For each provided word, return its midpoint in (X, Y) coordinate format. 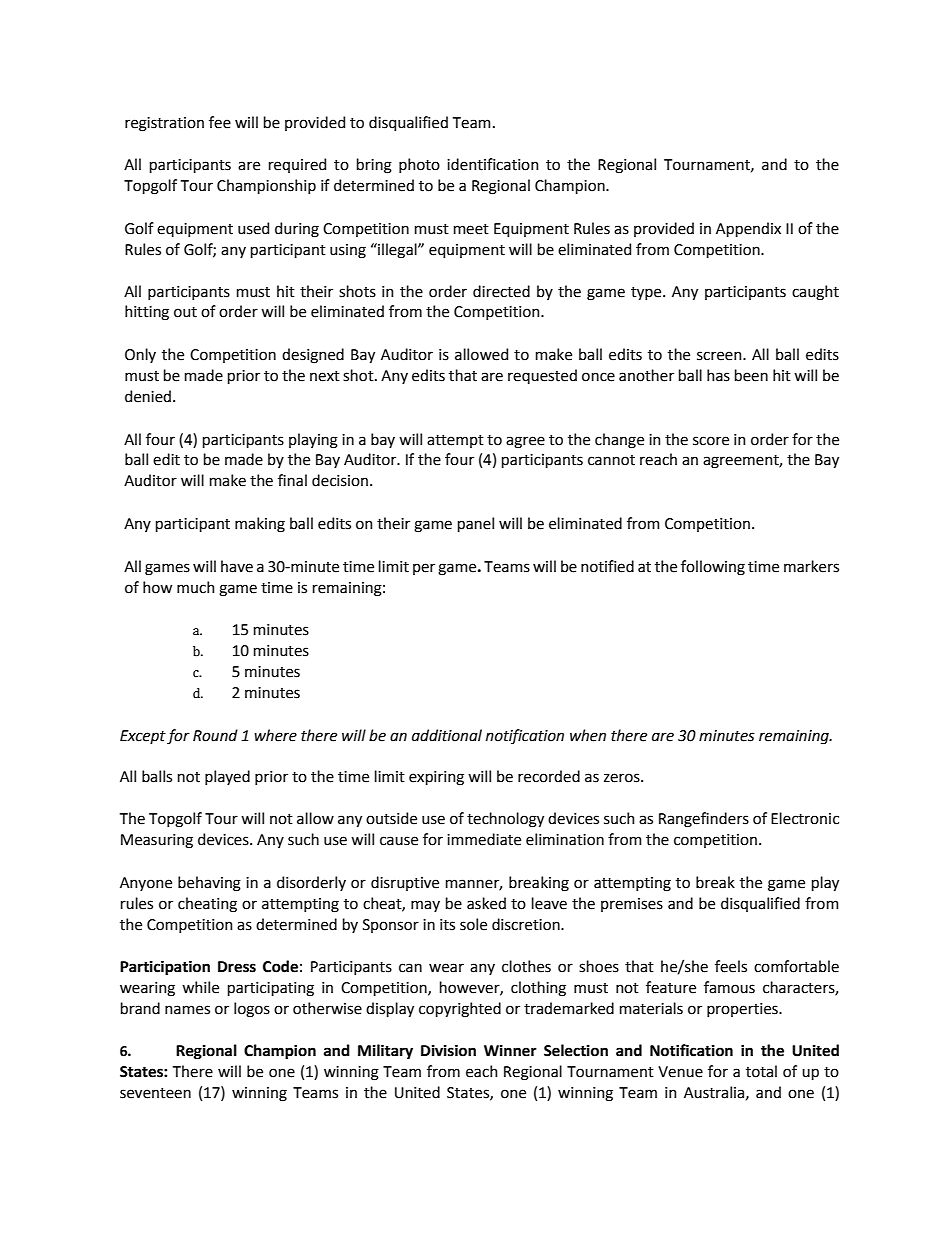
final (292, 480)
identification (493, 164)
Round (215, 735)
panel (476, 524)
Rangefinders (704, 820)
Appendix (748, 229)
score (711, 441)
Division (448, 1050)
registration (164, 124)
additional (447, 735)
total (761, 1071)
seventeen (155, 1093)
